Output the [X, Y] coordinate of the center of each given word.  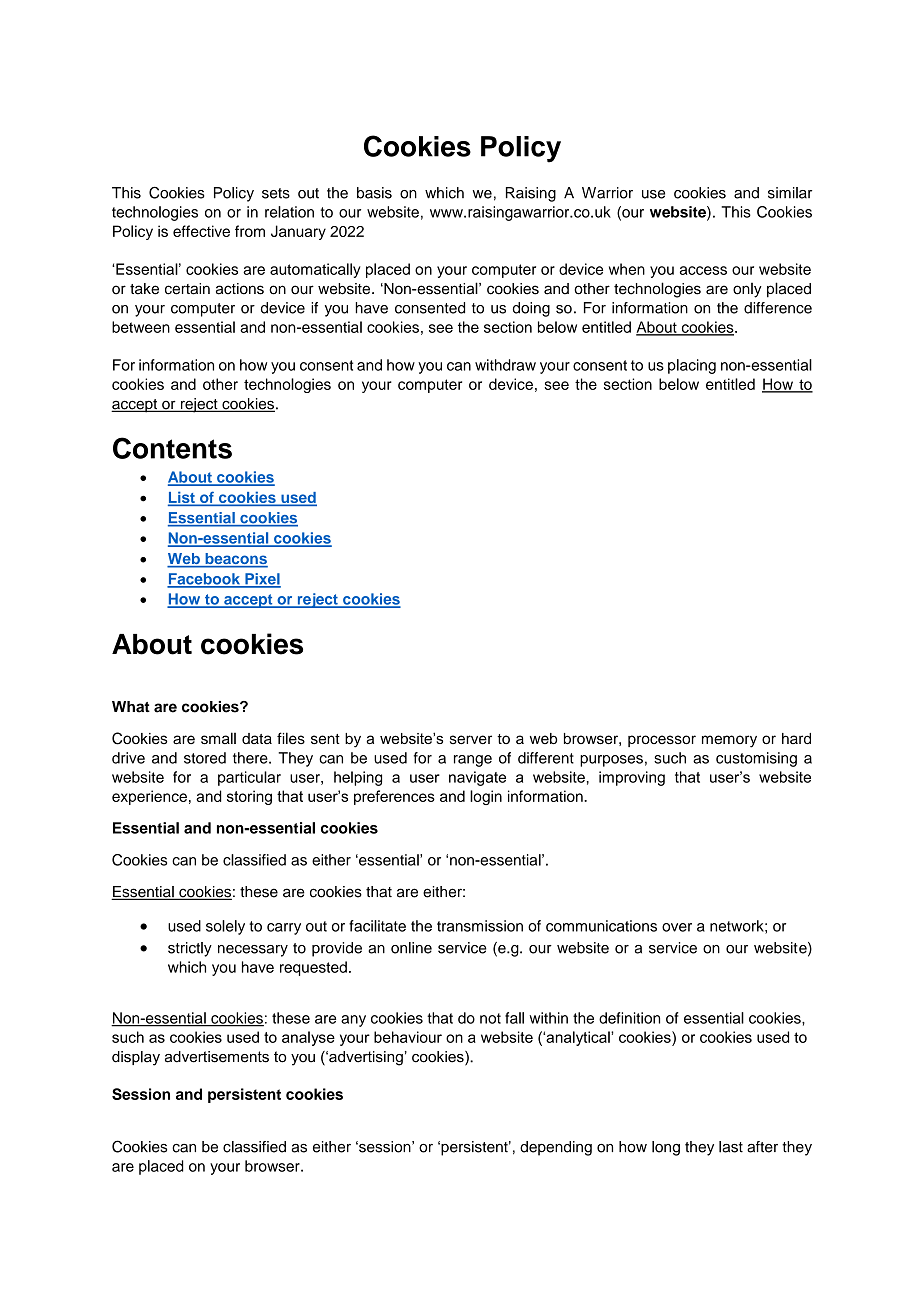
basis [374, 193]
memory [729, 741]
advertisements [217, 1057]
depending [556, 1148]
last [731, 1147]
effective [201, 231]
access [703, 270]
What [131, 707]
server [471, 739]
